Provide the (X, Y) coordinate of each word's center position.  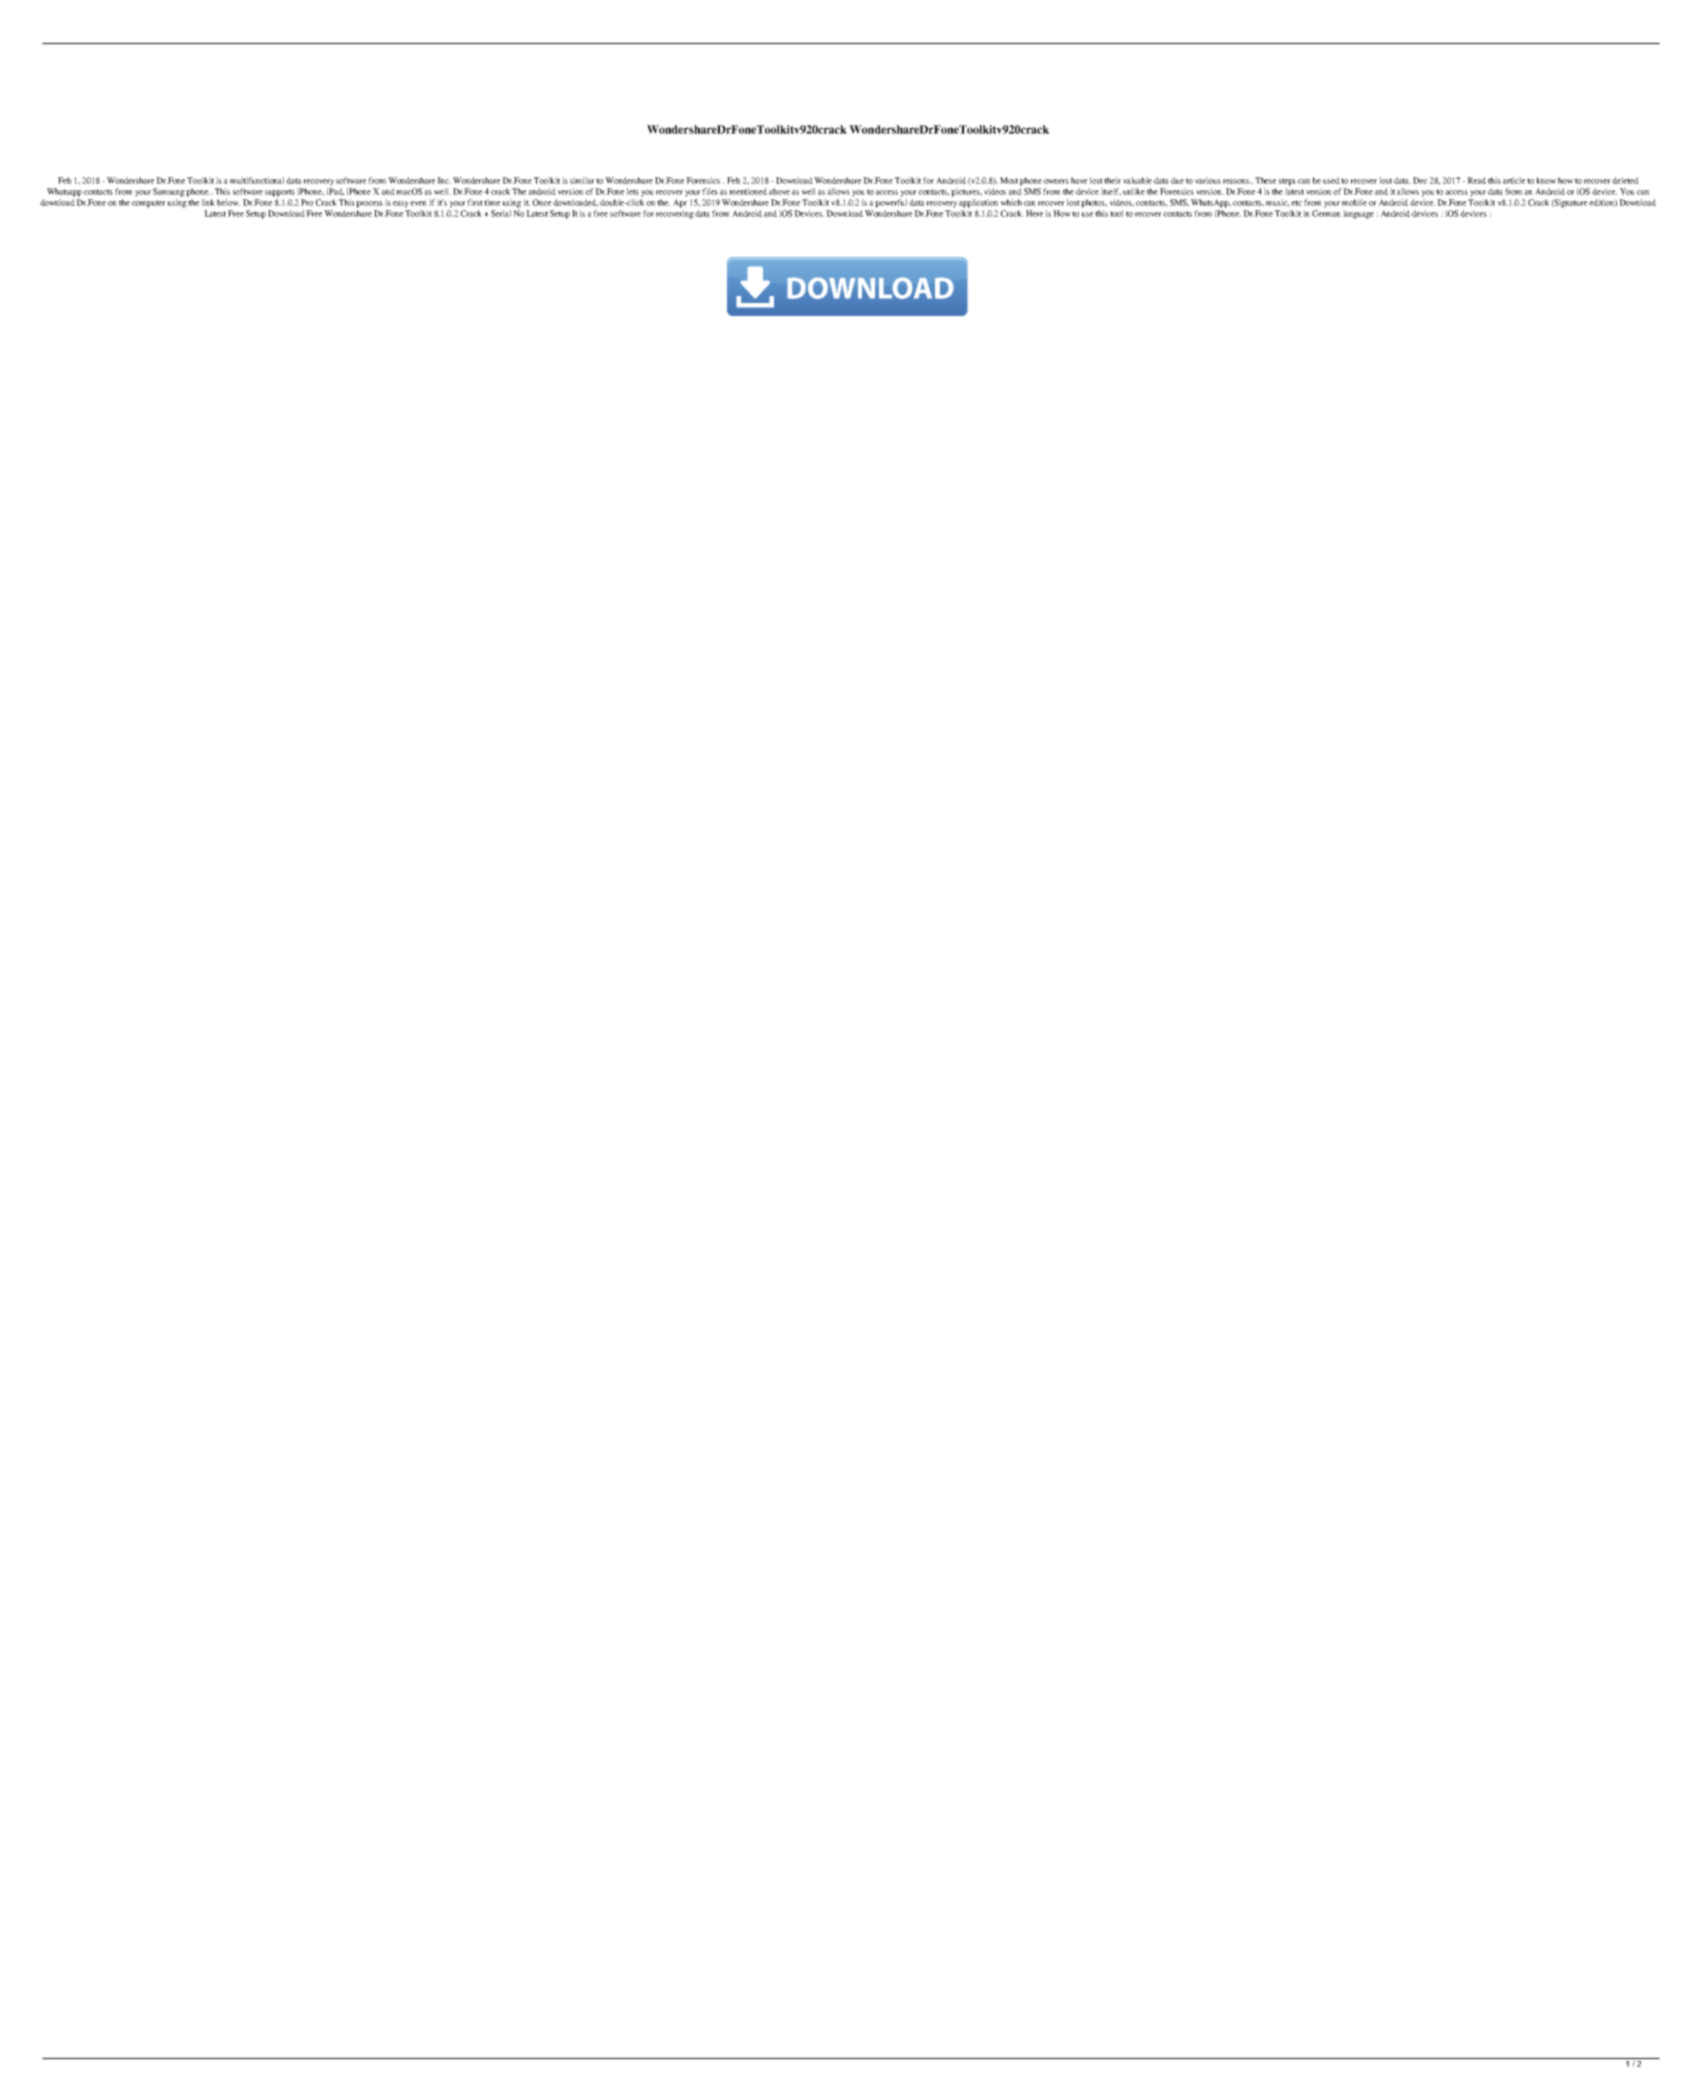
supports (280, 193)
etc (1296, 203)
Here (1034, 213)
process (369, 204)
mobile (1354, 202)
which (1011, 202)
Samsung (170, 192)
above (779, 191)
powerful (891, 203)
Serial (501, 213)
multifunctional (257, 180)
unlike (1134, 191)
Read (1476, 180)
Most (1009, 180)
